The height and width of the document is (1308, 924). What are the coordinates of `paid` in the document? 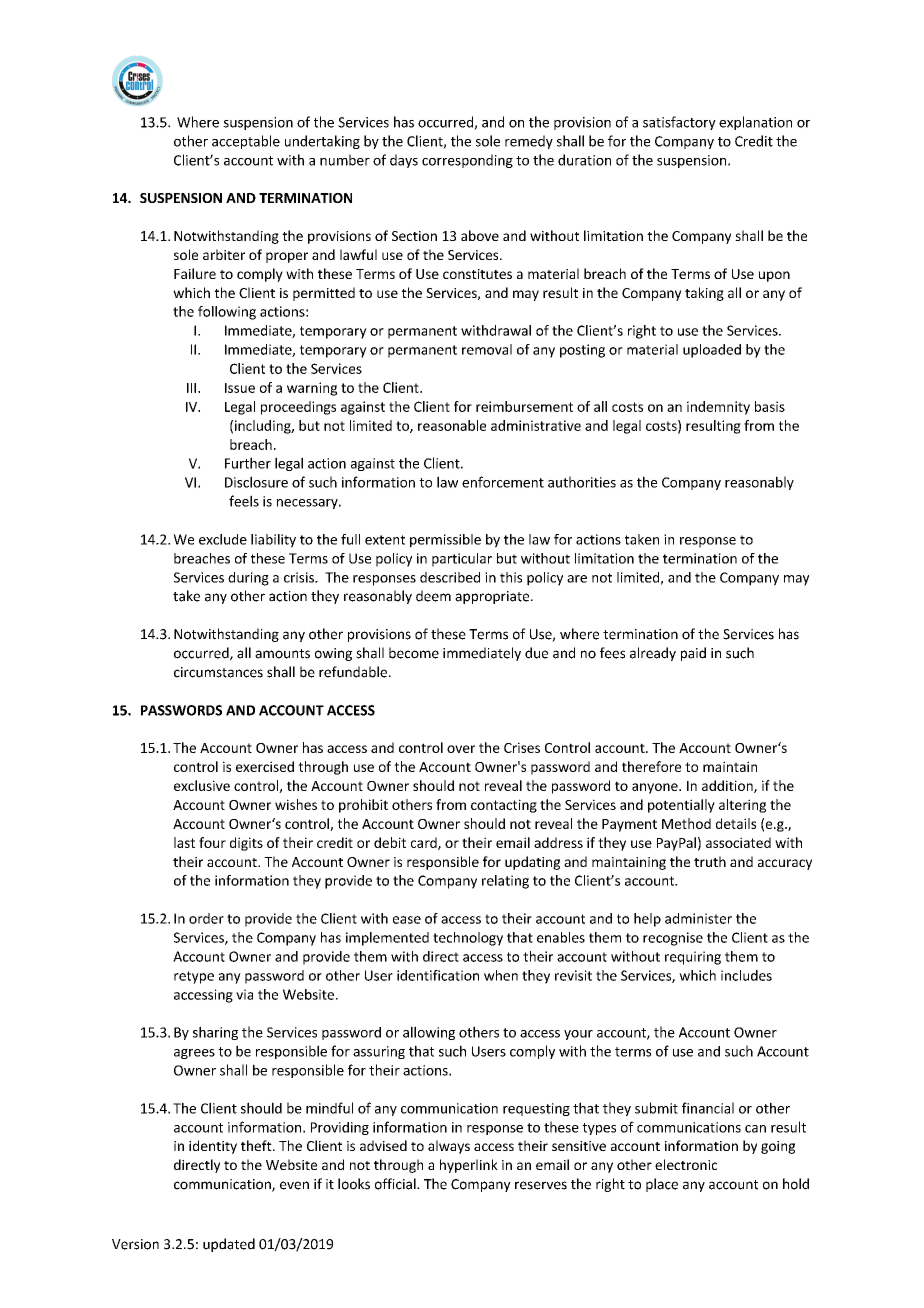 It's located at (693, 654).
